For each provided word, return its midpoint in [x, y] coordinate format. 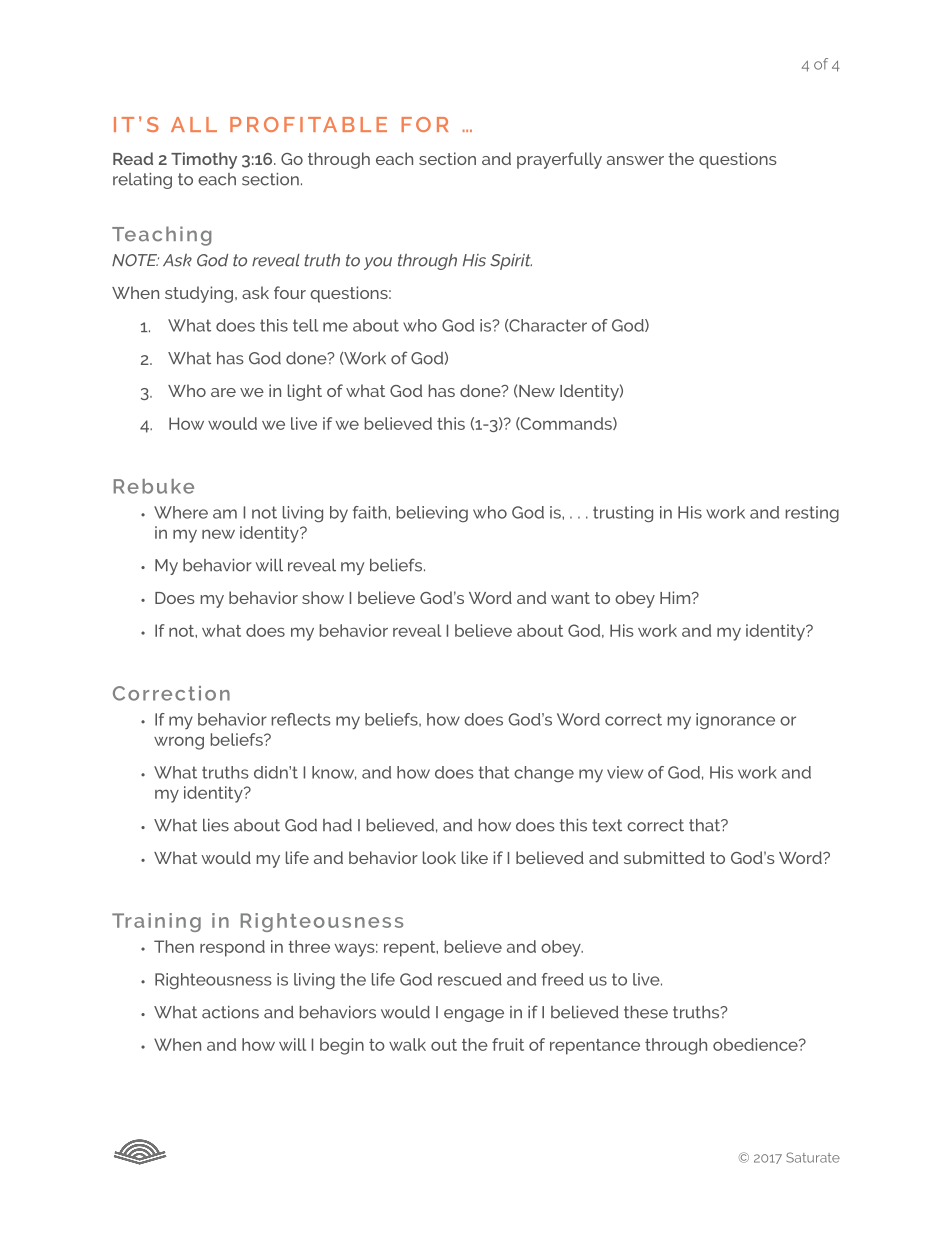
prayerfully [559, 160]
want [570, 598]
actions [230, 1012]
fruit [508, 1044]
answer [635, 160]
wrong [179, 743]
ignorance [735, 721]
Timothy [204, 160]
